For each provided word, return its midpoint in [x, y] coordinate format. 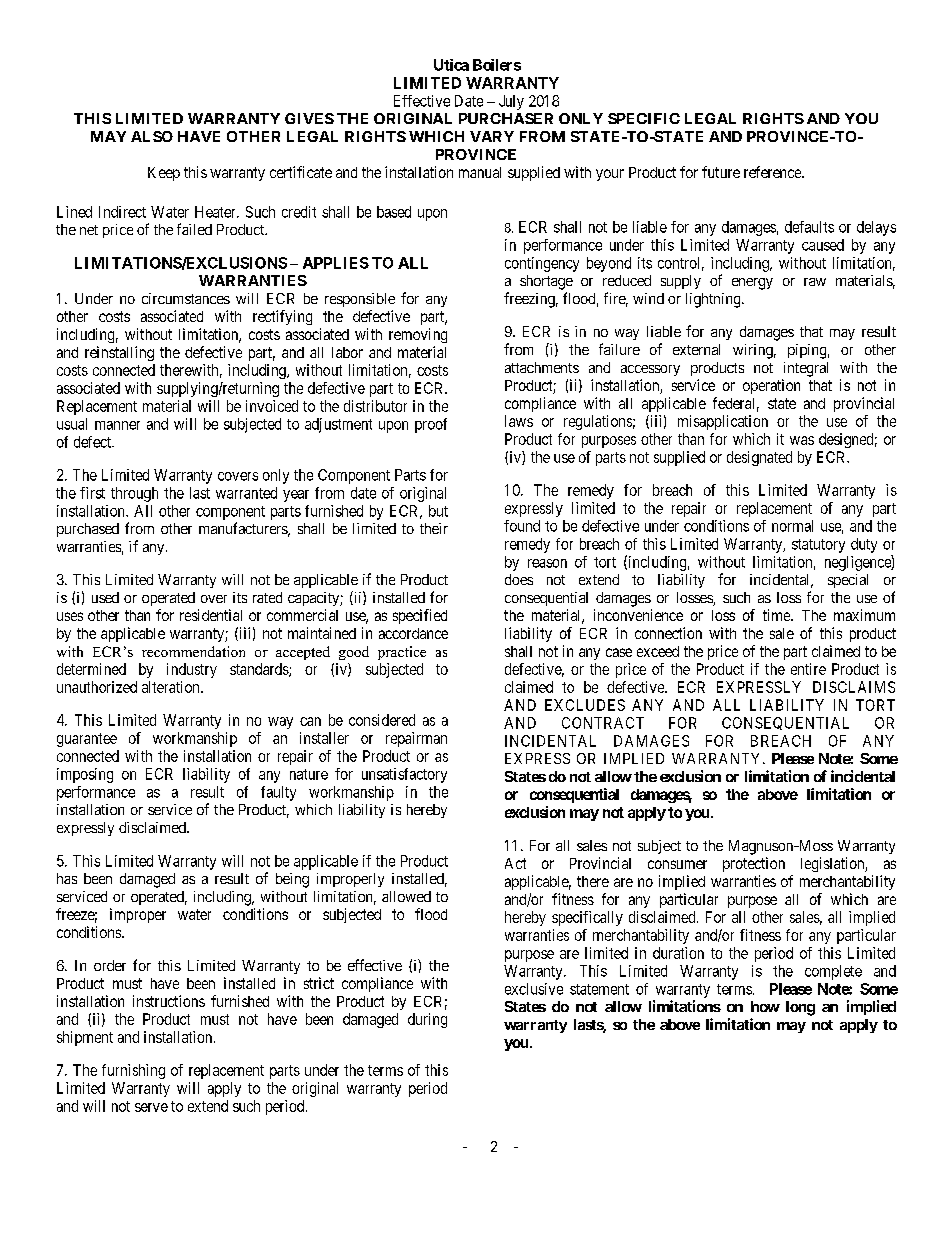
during [427, 1020]
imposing [85, 775]
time [777, 615]
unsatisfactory [404, 775]
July [511, 102]
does [519, 579]
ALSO [152, 136]
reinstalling [119, 353]
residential [211, 615]
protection [754, 864]
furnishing [133, 1071]
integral [806, 369]
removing [418, 335]
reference [773, 172]
